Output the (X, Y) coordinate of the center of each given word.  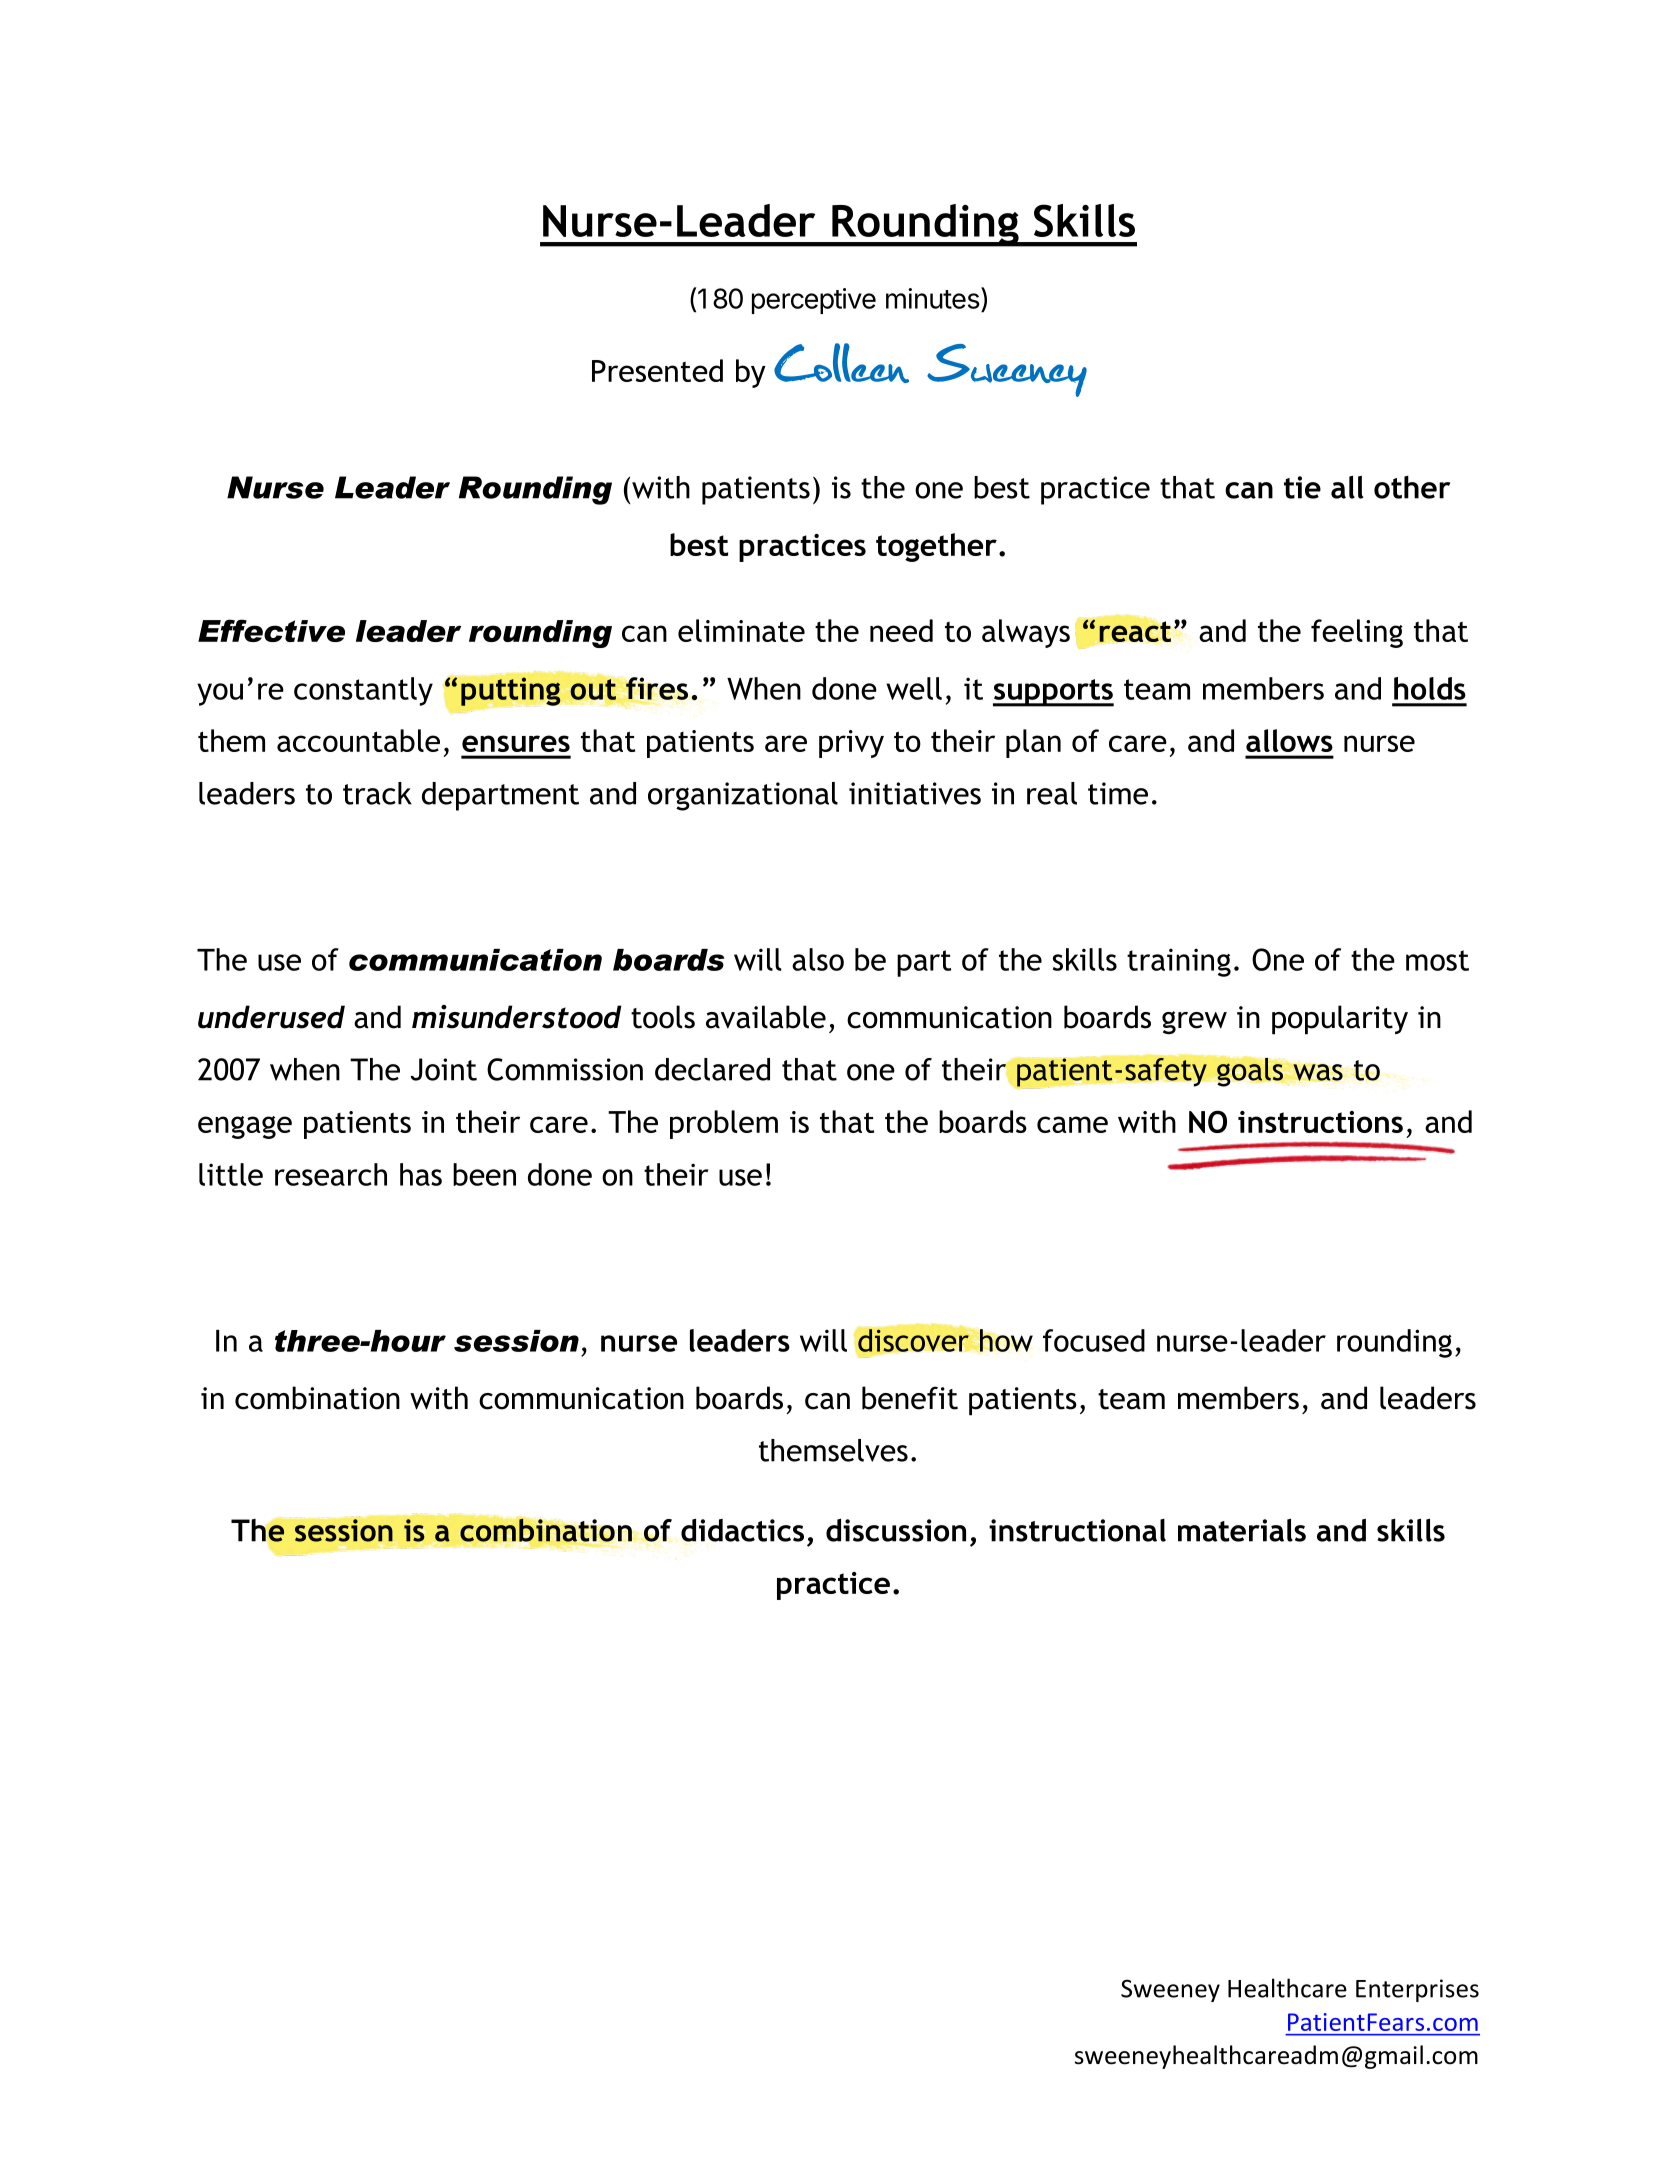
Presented (657, 370)
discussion (896, 1530)
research (331, 1174)
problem (724, 1124)
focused (1094, 1340)
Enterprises (1417, 1990)
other (1412, 487)
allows (1289, 740)
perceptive (814, 301)
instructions (1320, 1122)
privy (851, 744)
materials (1242, 1530)
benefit (910, 1398)
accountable (358, 740)
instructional (1077, 1530)
